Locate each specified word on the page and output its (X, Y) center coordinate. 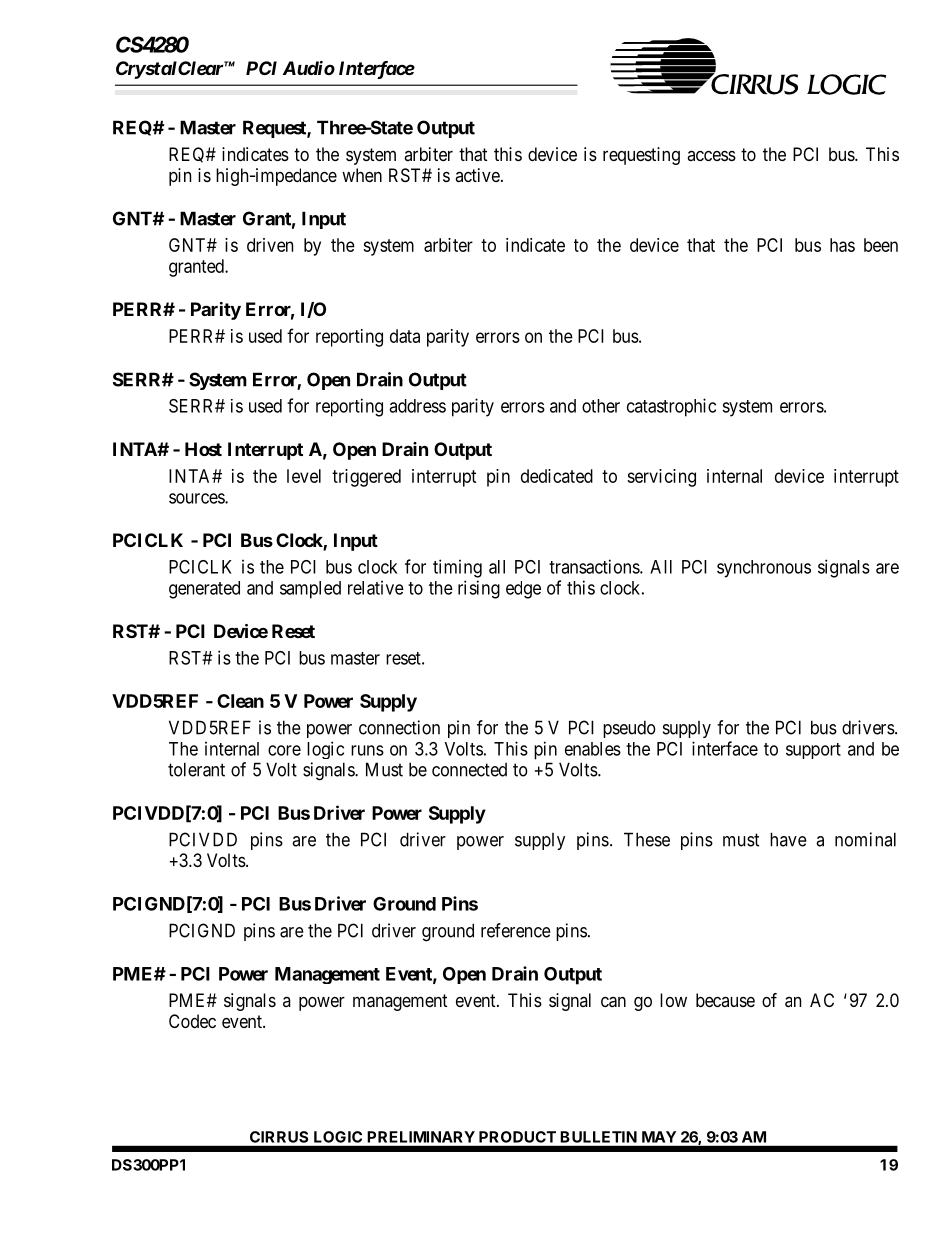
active (477, 175)
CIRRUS (279, 1137)
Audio (309, 68)
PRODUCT (517, 1137)
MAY (659, 1137)
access (711, 155)
